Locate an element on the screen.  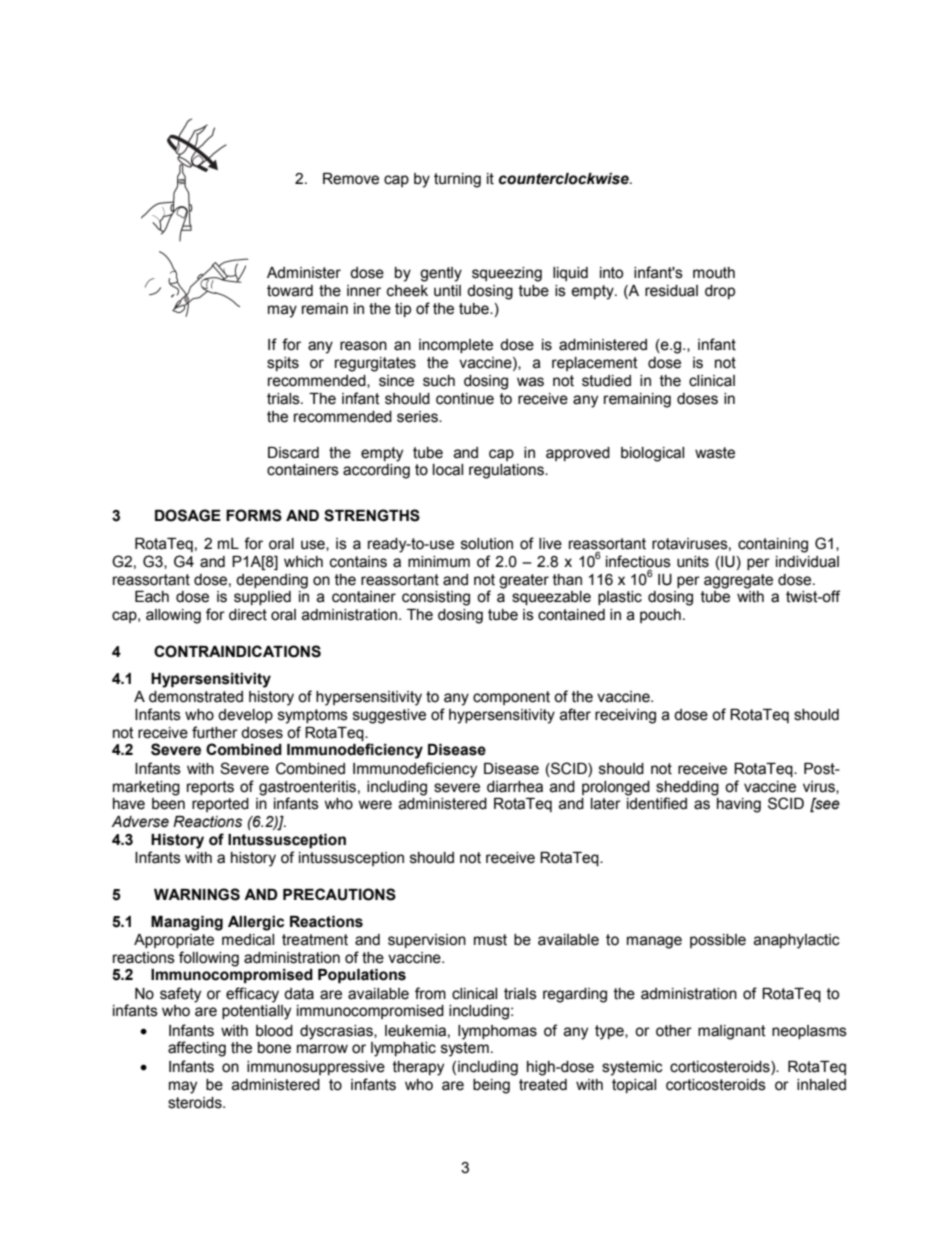
being is located at coordinates (491, 1086).
